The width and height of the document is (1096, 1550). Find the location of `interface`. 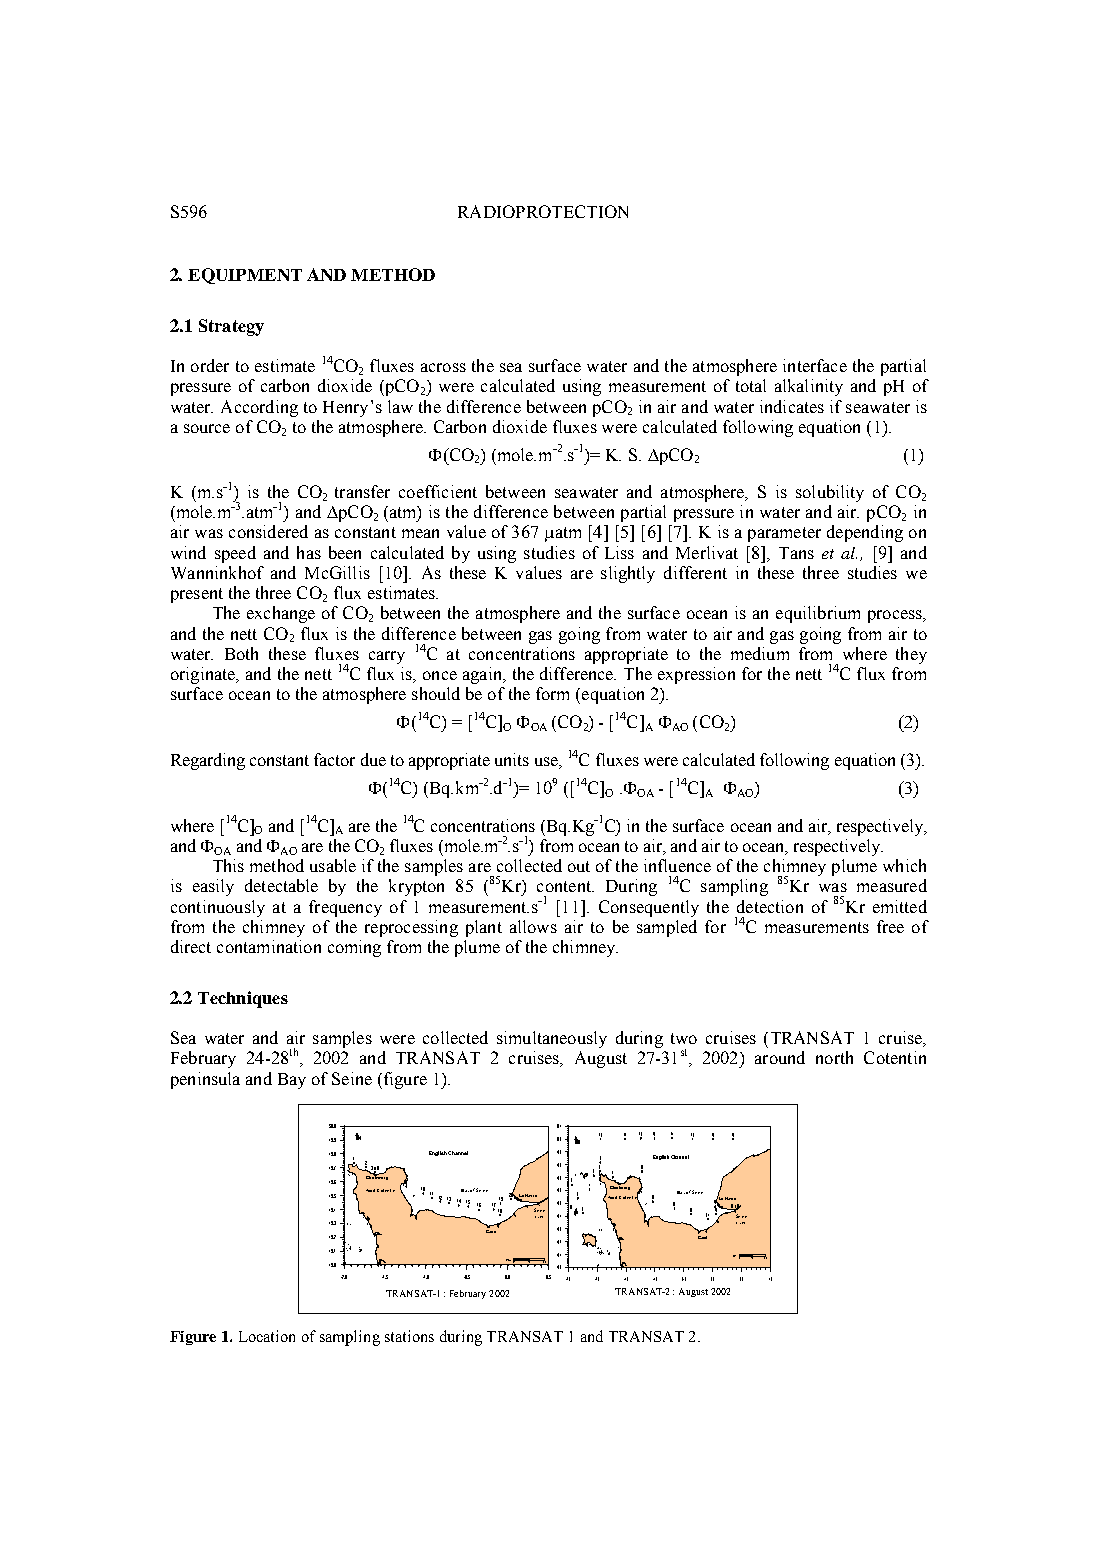

interface is located at coordinates (815, 365).
